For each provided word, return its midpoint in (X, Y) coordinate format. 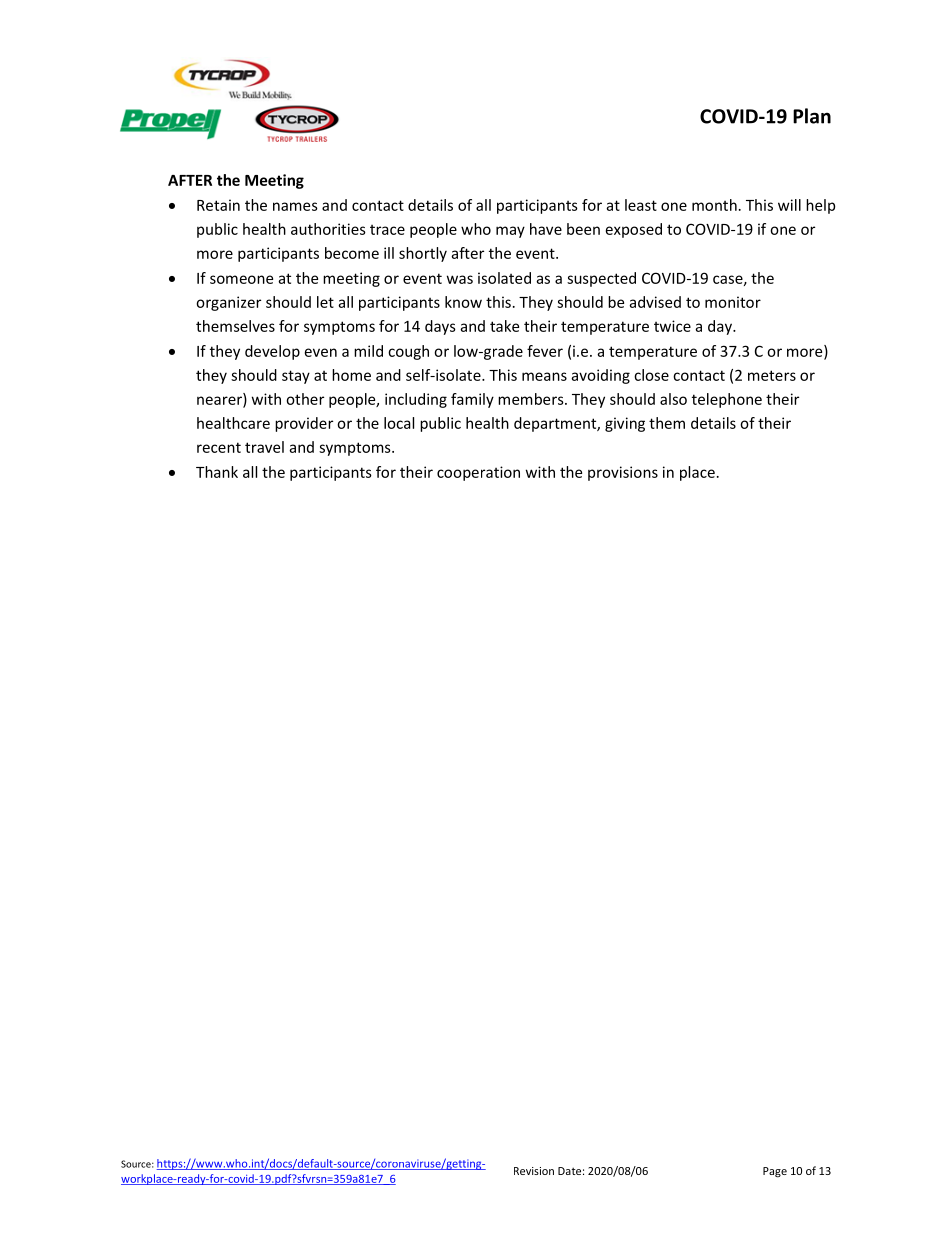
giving (625, 424)
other (305, 399)
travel (264, 447)
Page (775, 1172)
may (510, 232)
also (673, 399)
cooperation (478, 473)
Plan (812, 116)
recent (219, 447)
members (532, 399)
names (295, 206)
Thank (217, 472)
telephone (727, 400)
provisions (623, 473)
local (399, 423)
